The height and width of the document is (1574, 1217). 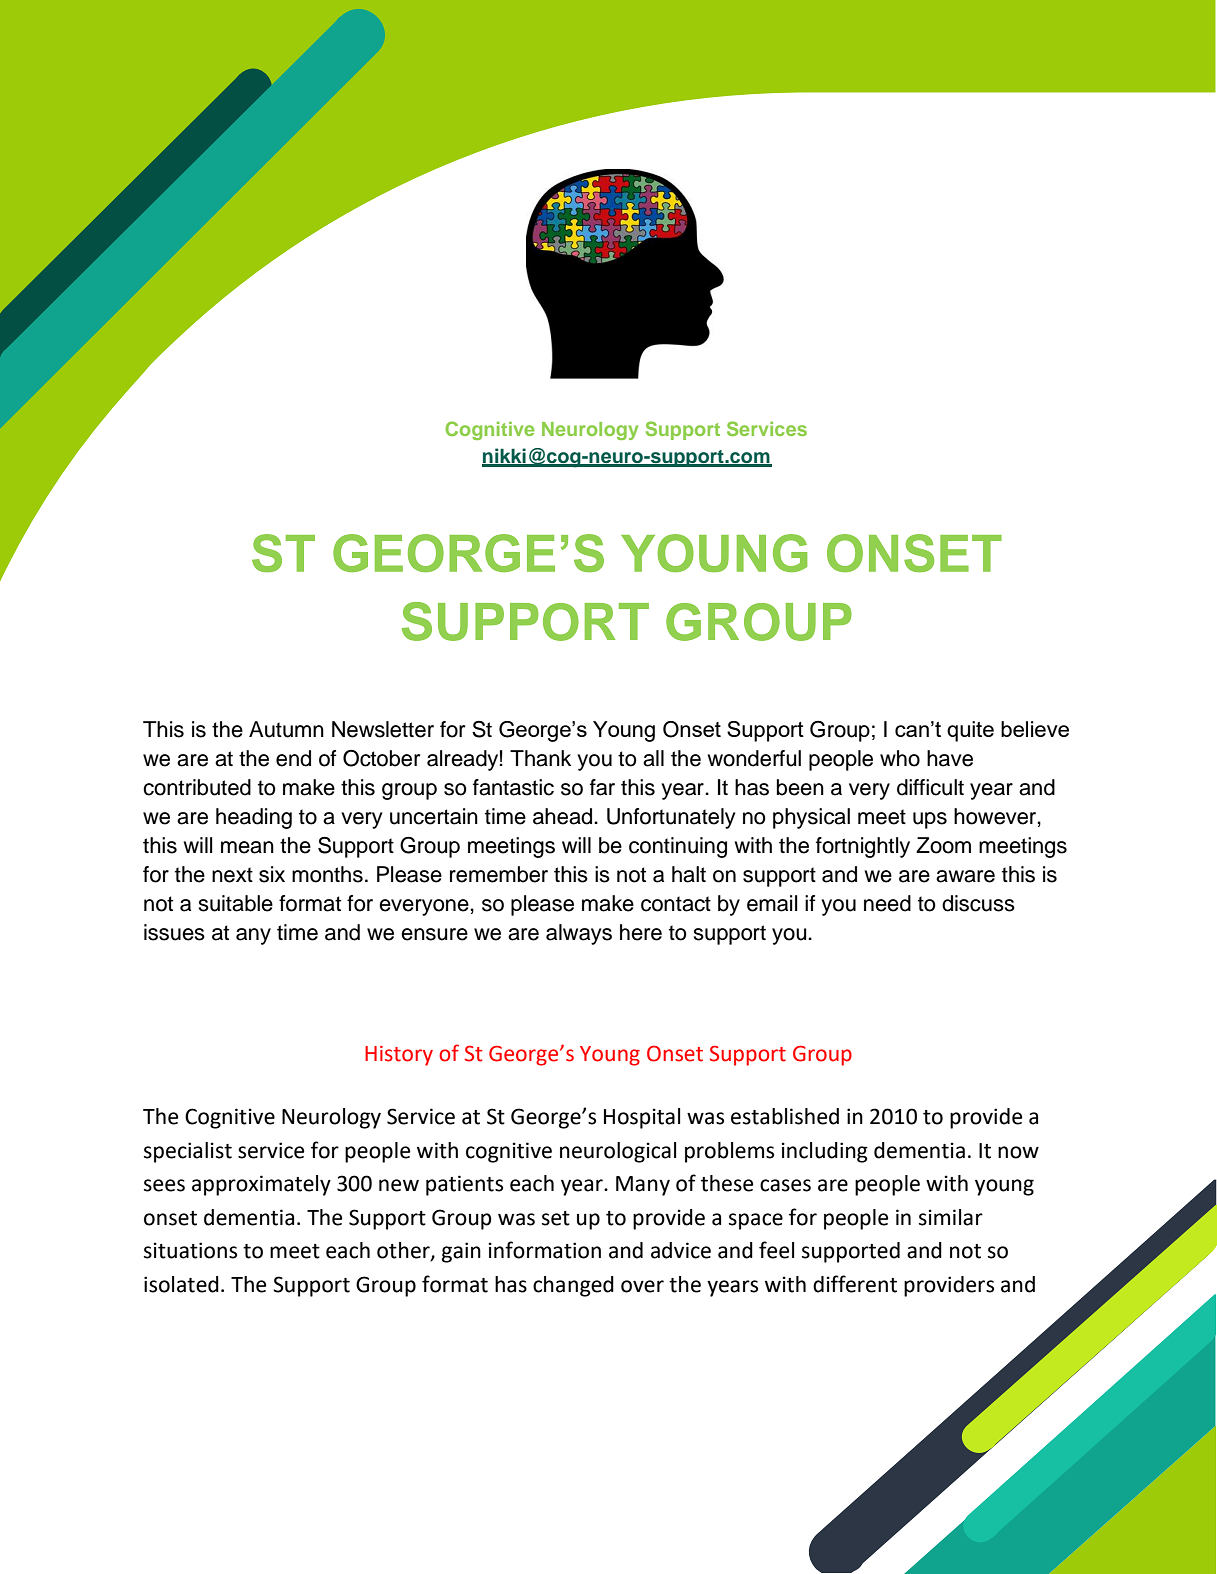 I want to click on always, so click(x=579, y=934).
